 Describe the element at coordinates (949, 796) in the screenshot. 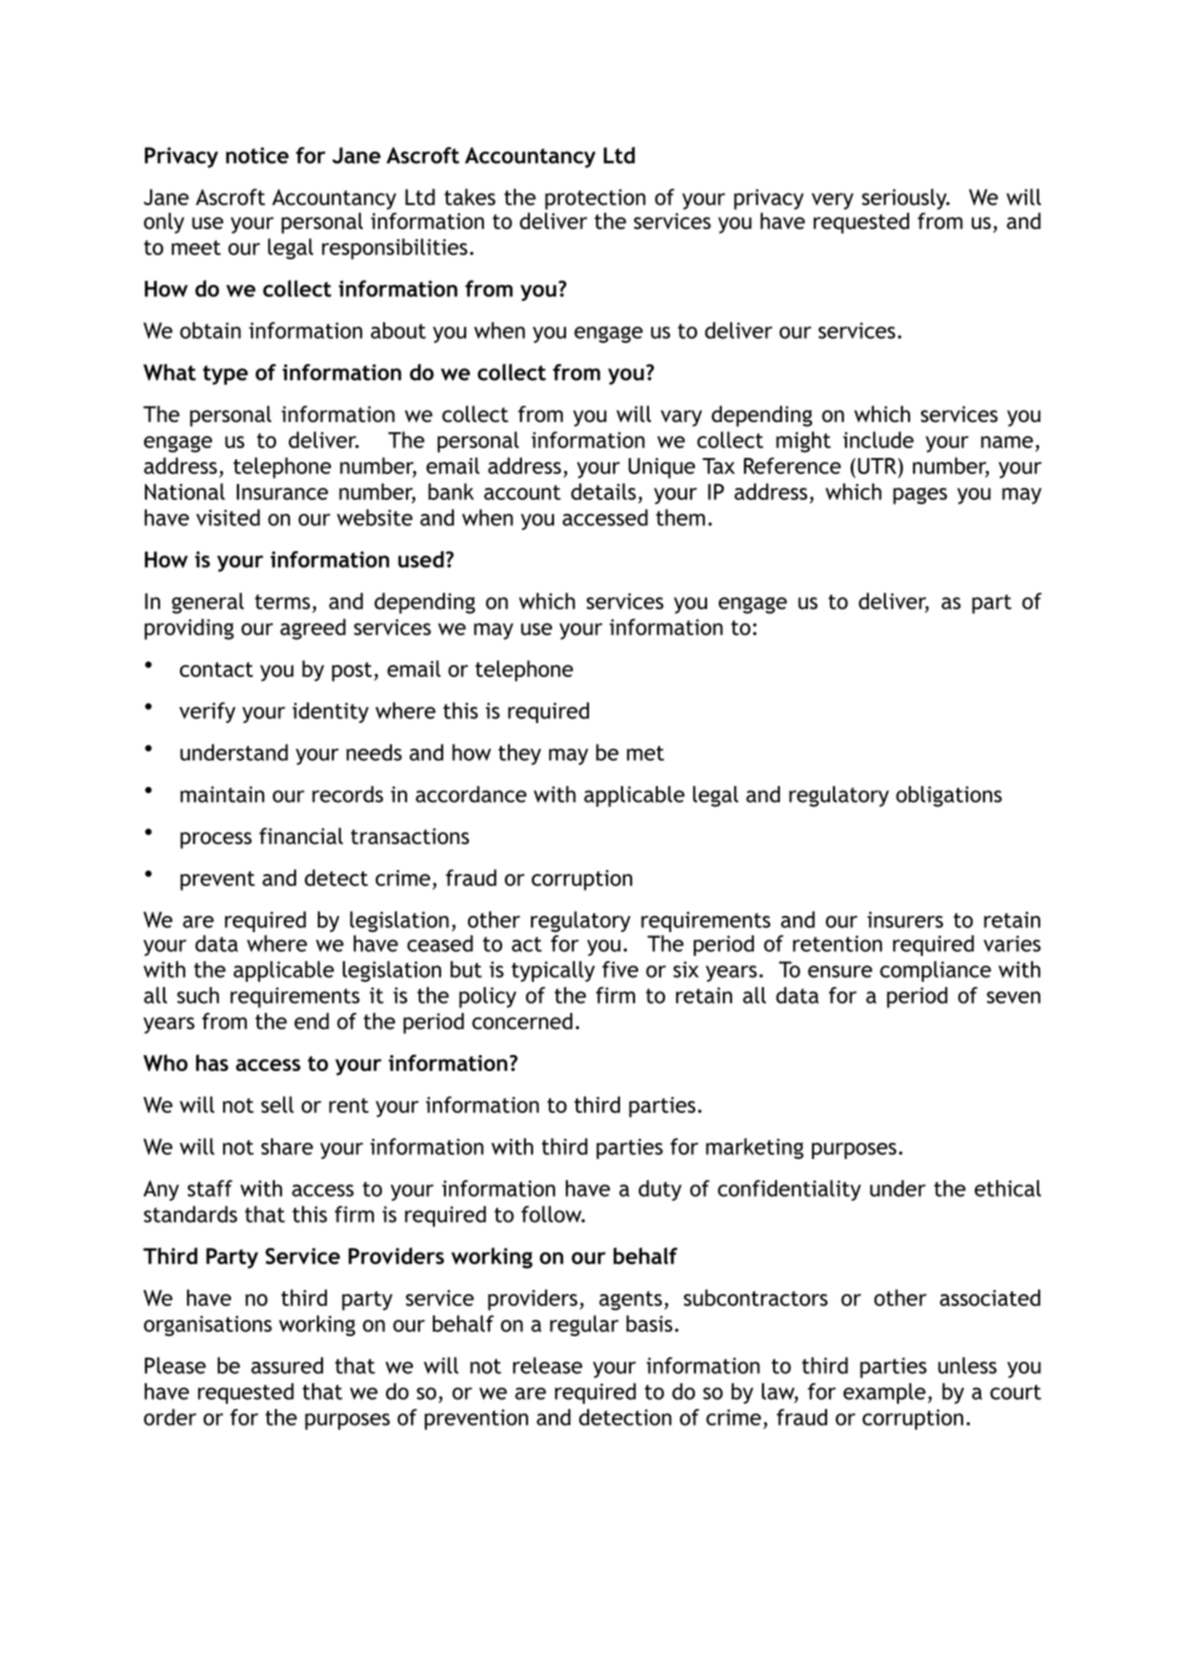

I see `obligations` at that location.
